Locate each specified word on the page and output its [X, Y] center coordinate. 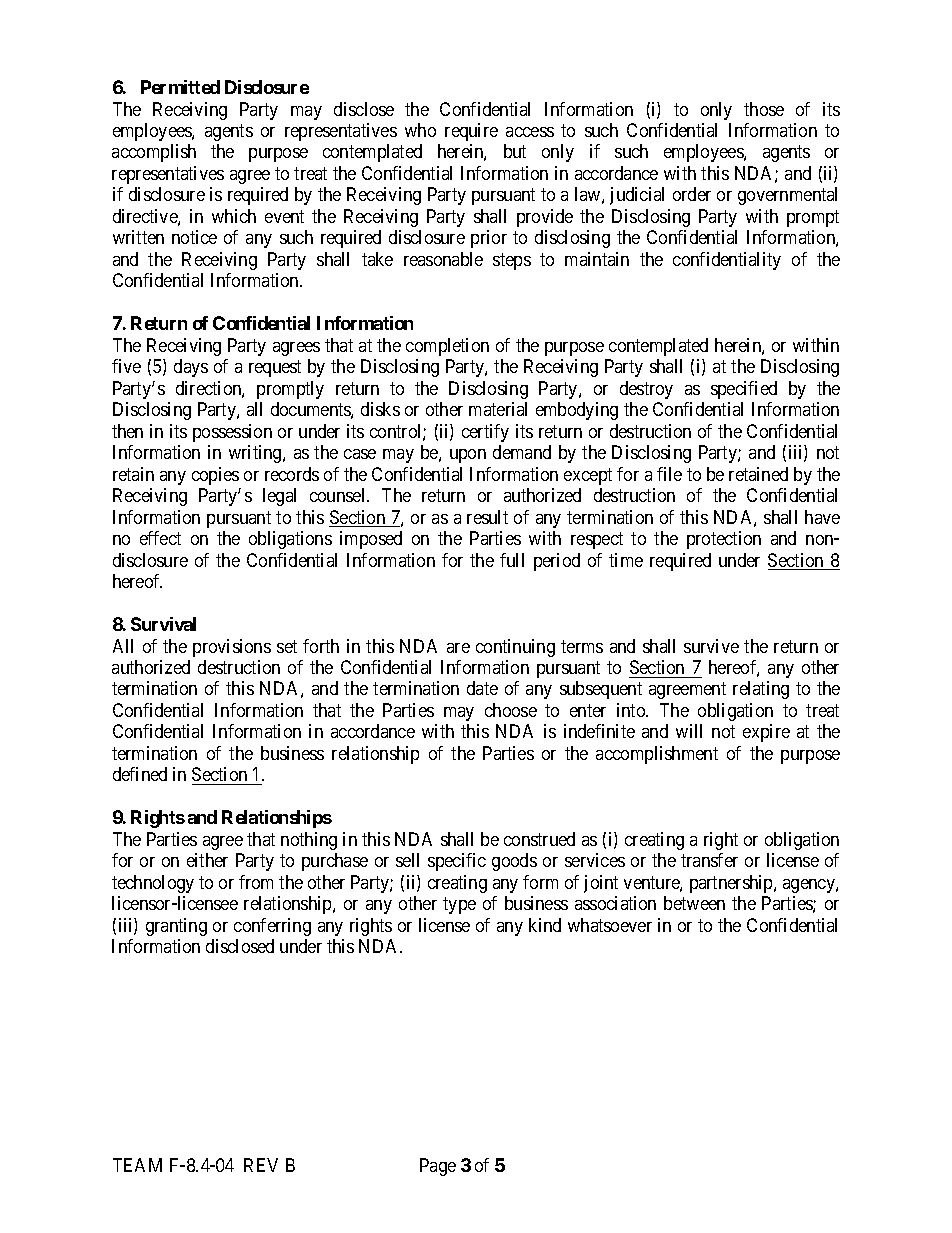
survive [711, 646]
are [458, 648]
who [420, 130]
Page [438, 1167]
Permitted [180, 87]
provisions [232, 648]
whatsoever [610, 925]
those [764, 109]
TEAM [137, 1165]
